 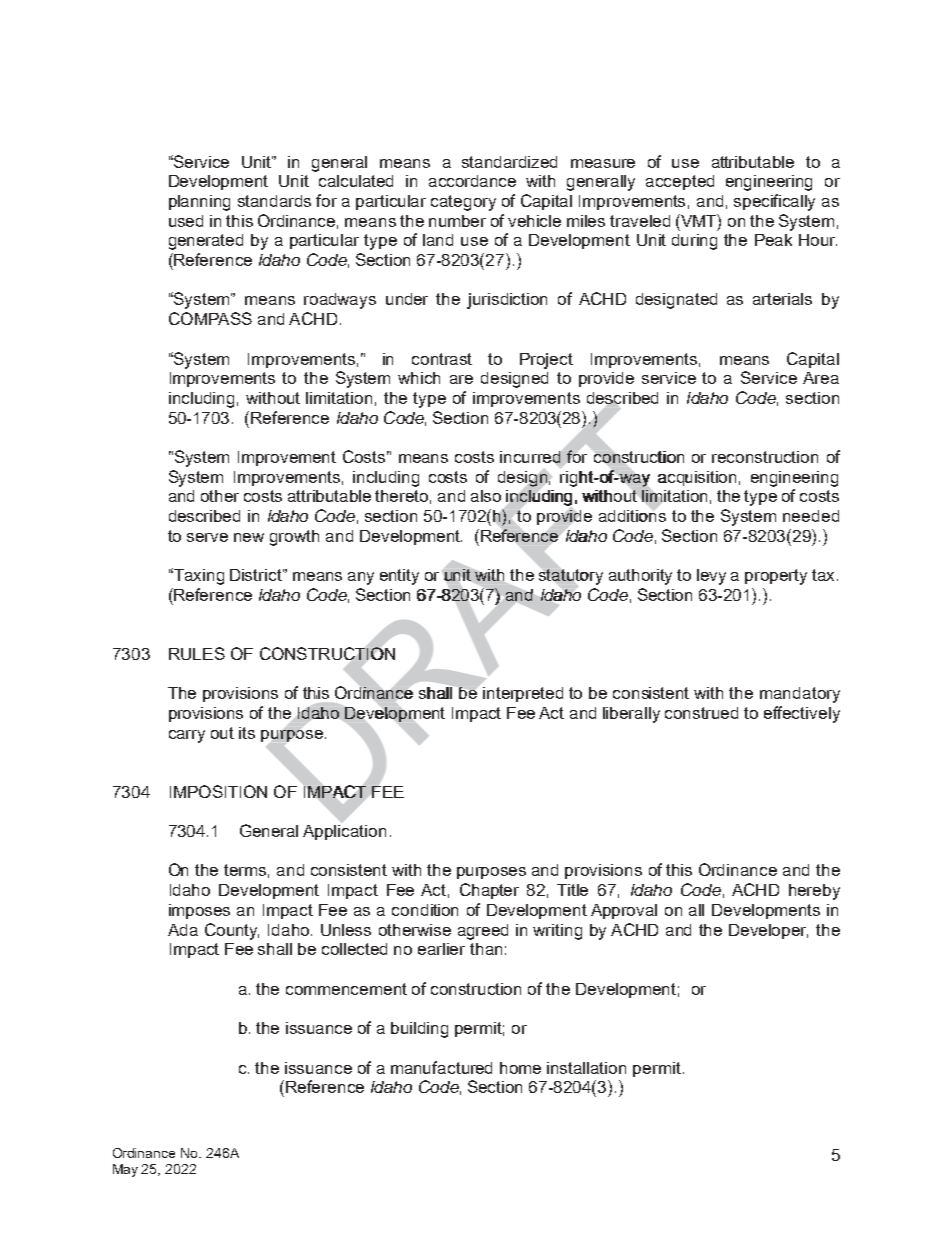 What do you see at coordinates (441, 1067) in the page?
I see `manufactured` at bounding box center [441, 1067].
